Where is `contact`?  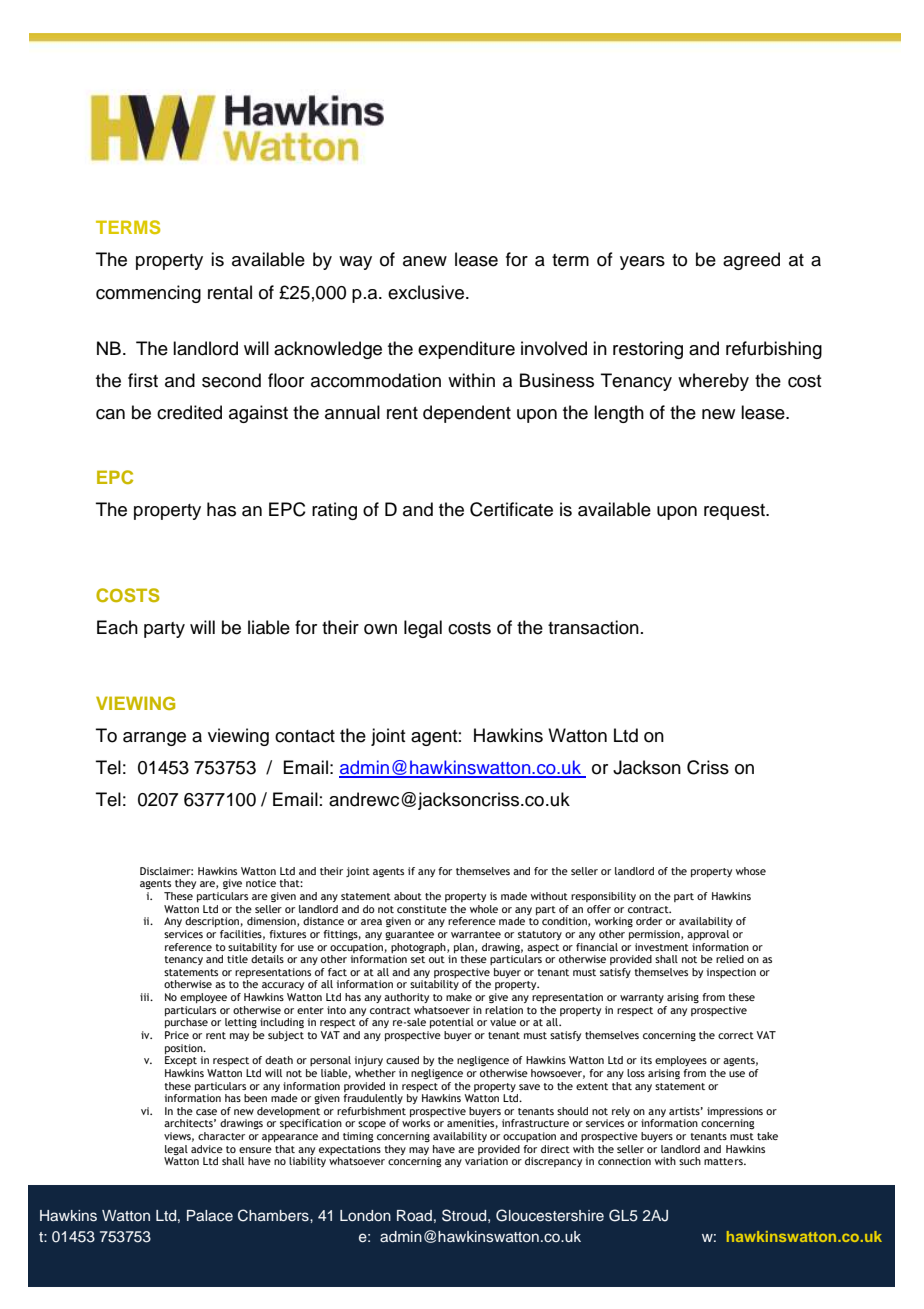 contact is located at coordinates (305, 736).
